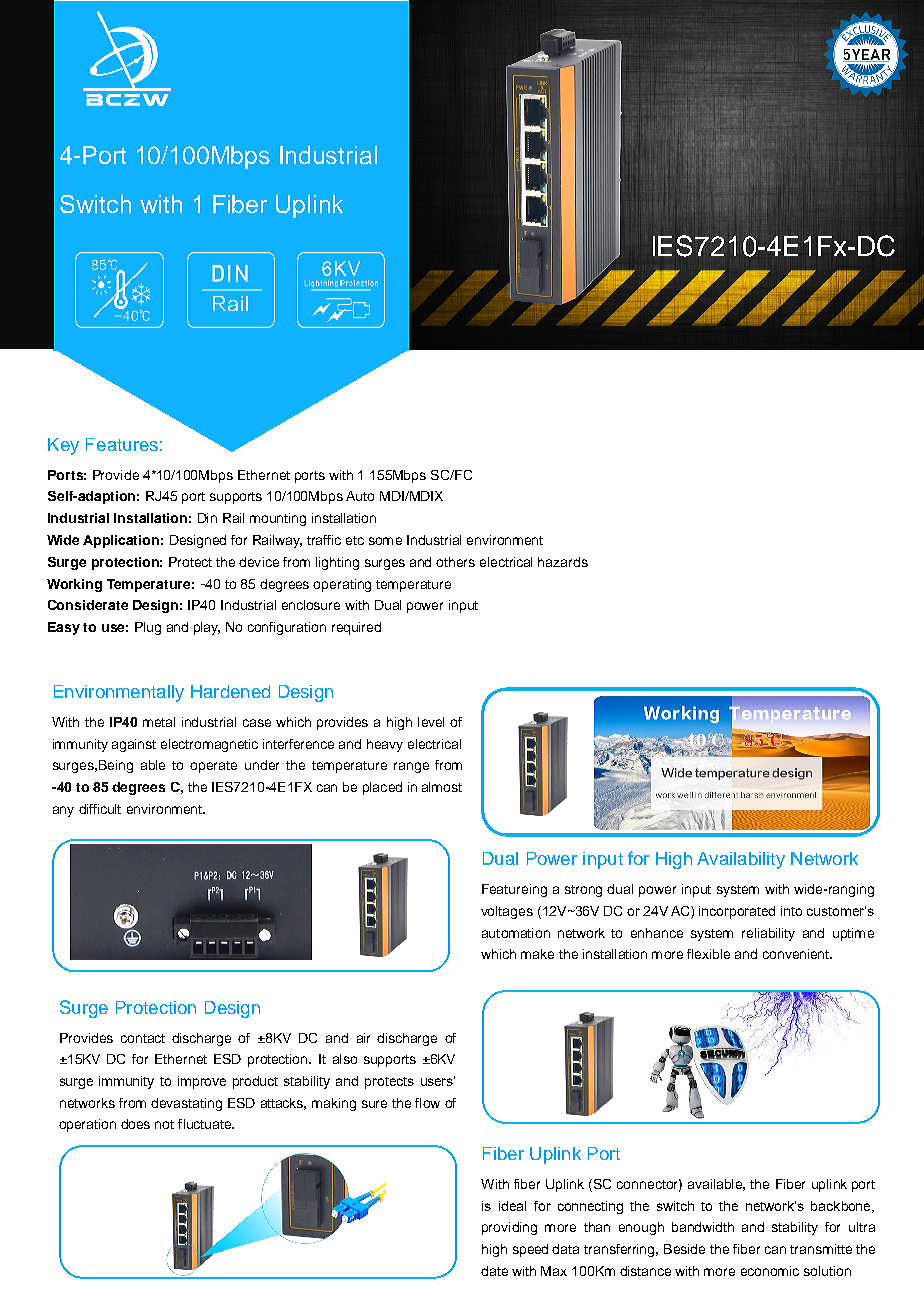  I want to click on date, so click(494, 1271).
